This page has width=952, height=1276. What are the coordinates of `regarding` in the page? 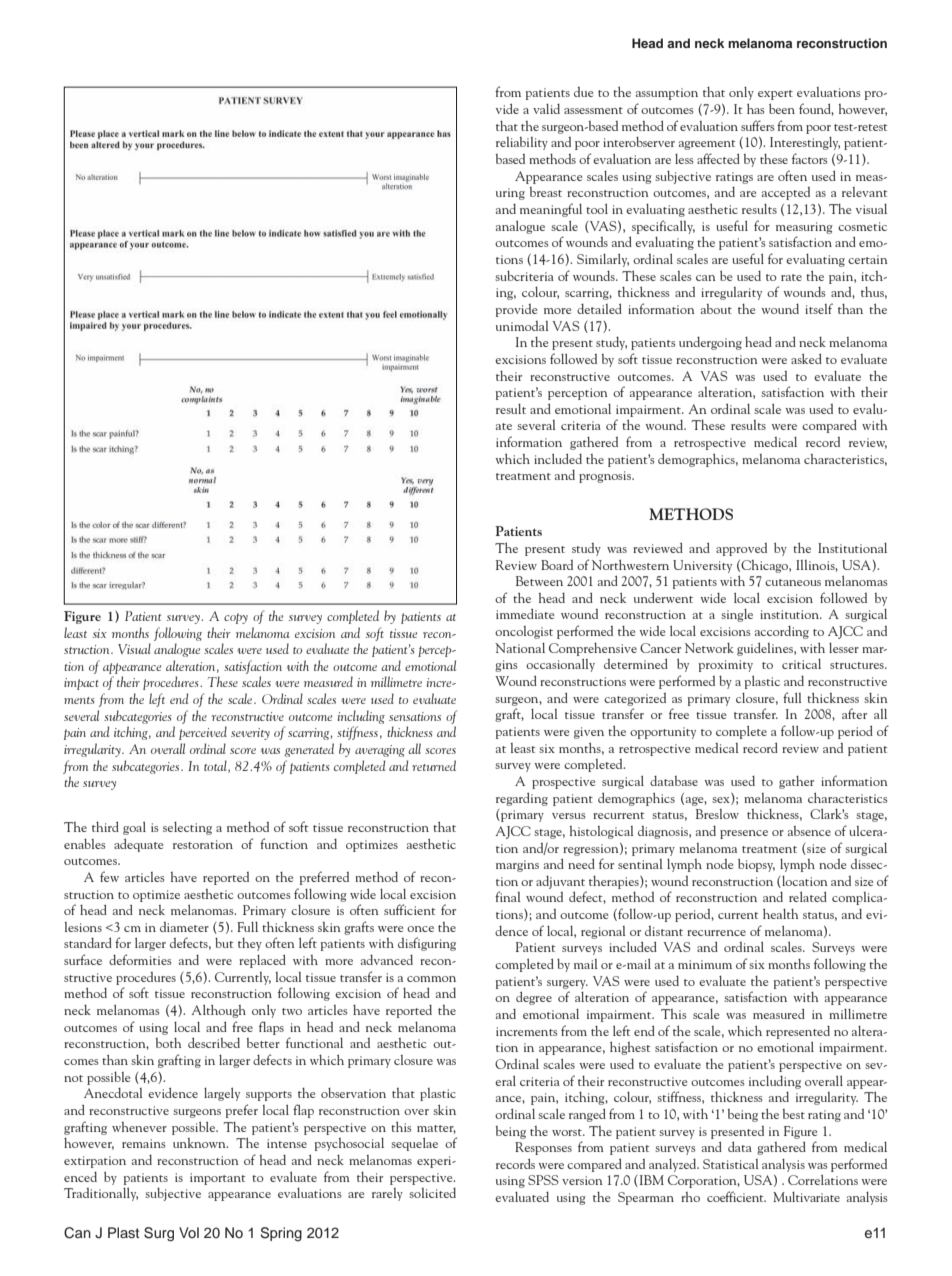 It's located at (522, 799).
